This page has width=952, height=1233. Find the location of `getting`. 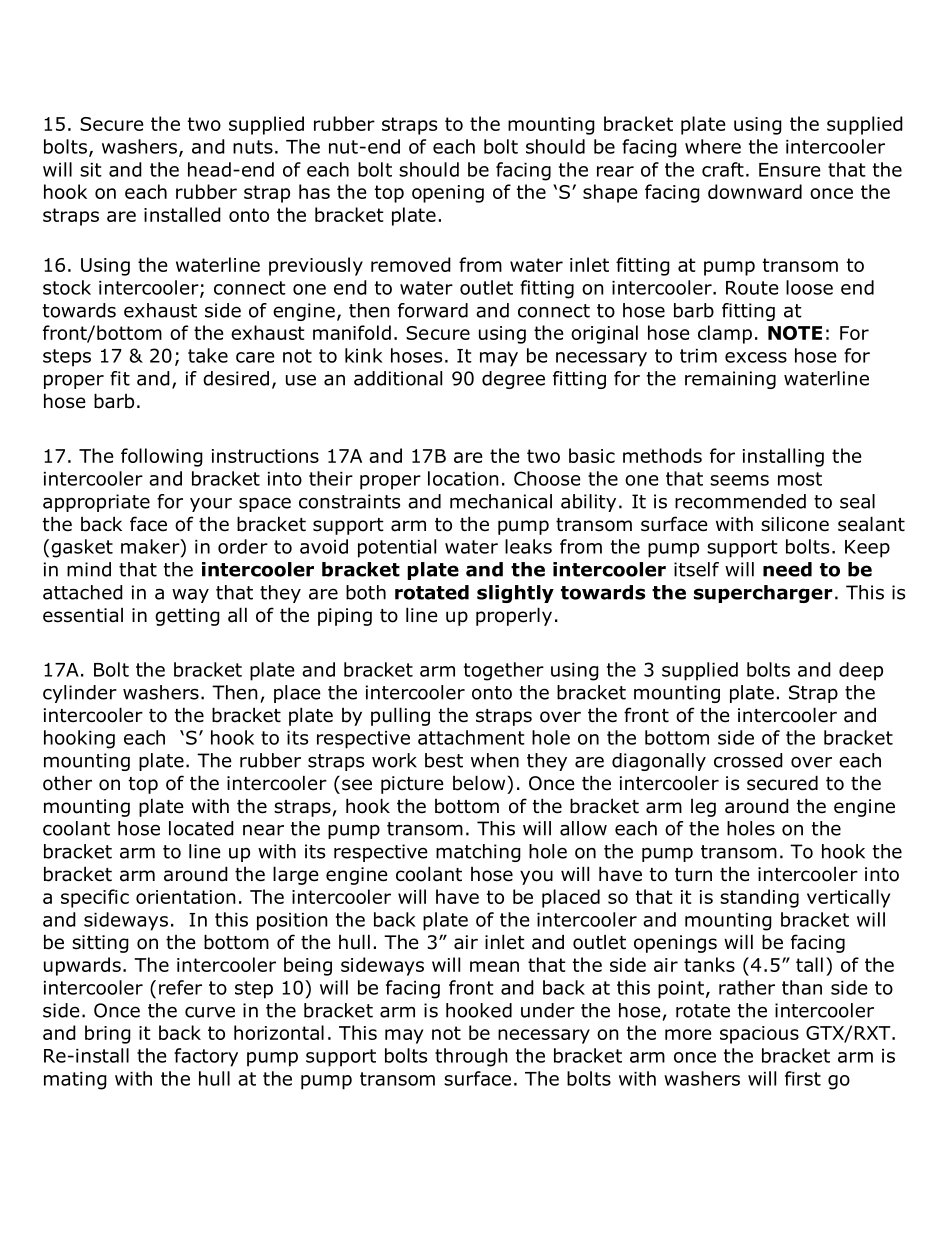

getting is located at coordinates (187, 617).
